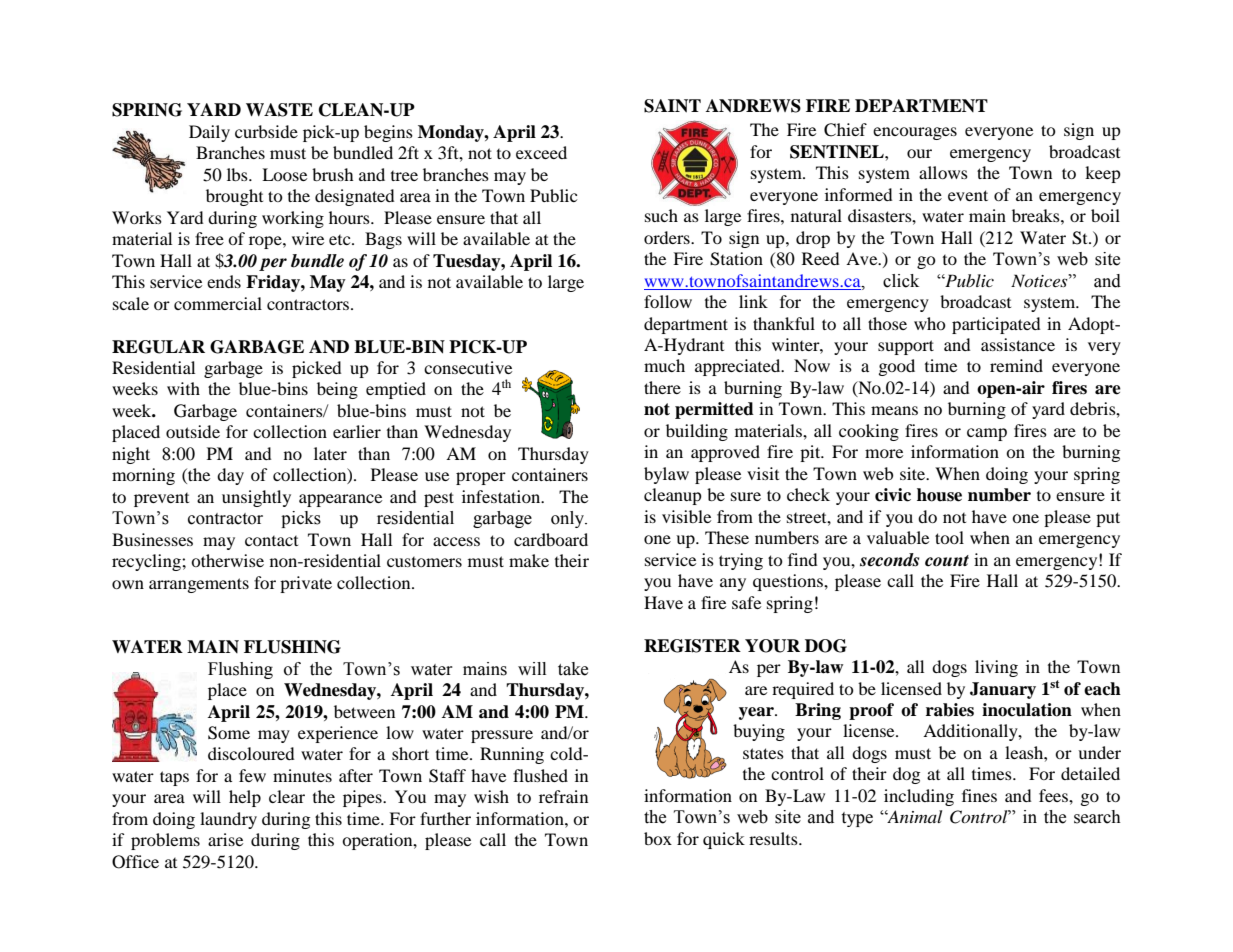  What do you see at coordinates (568, 519) in the image?
I see `only` at bounding box center [568, 519].
